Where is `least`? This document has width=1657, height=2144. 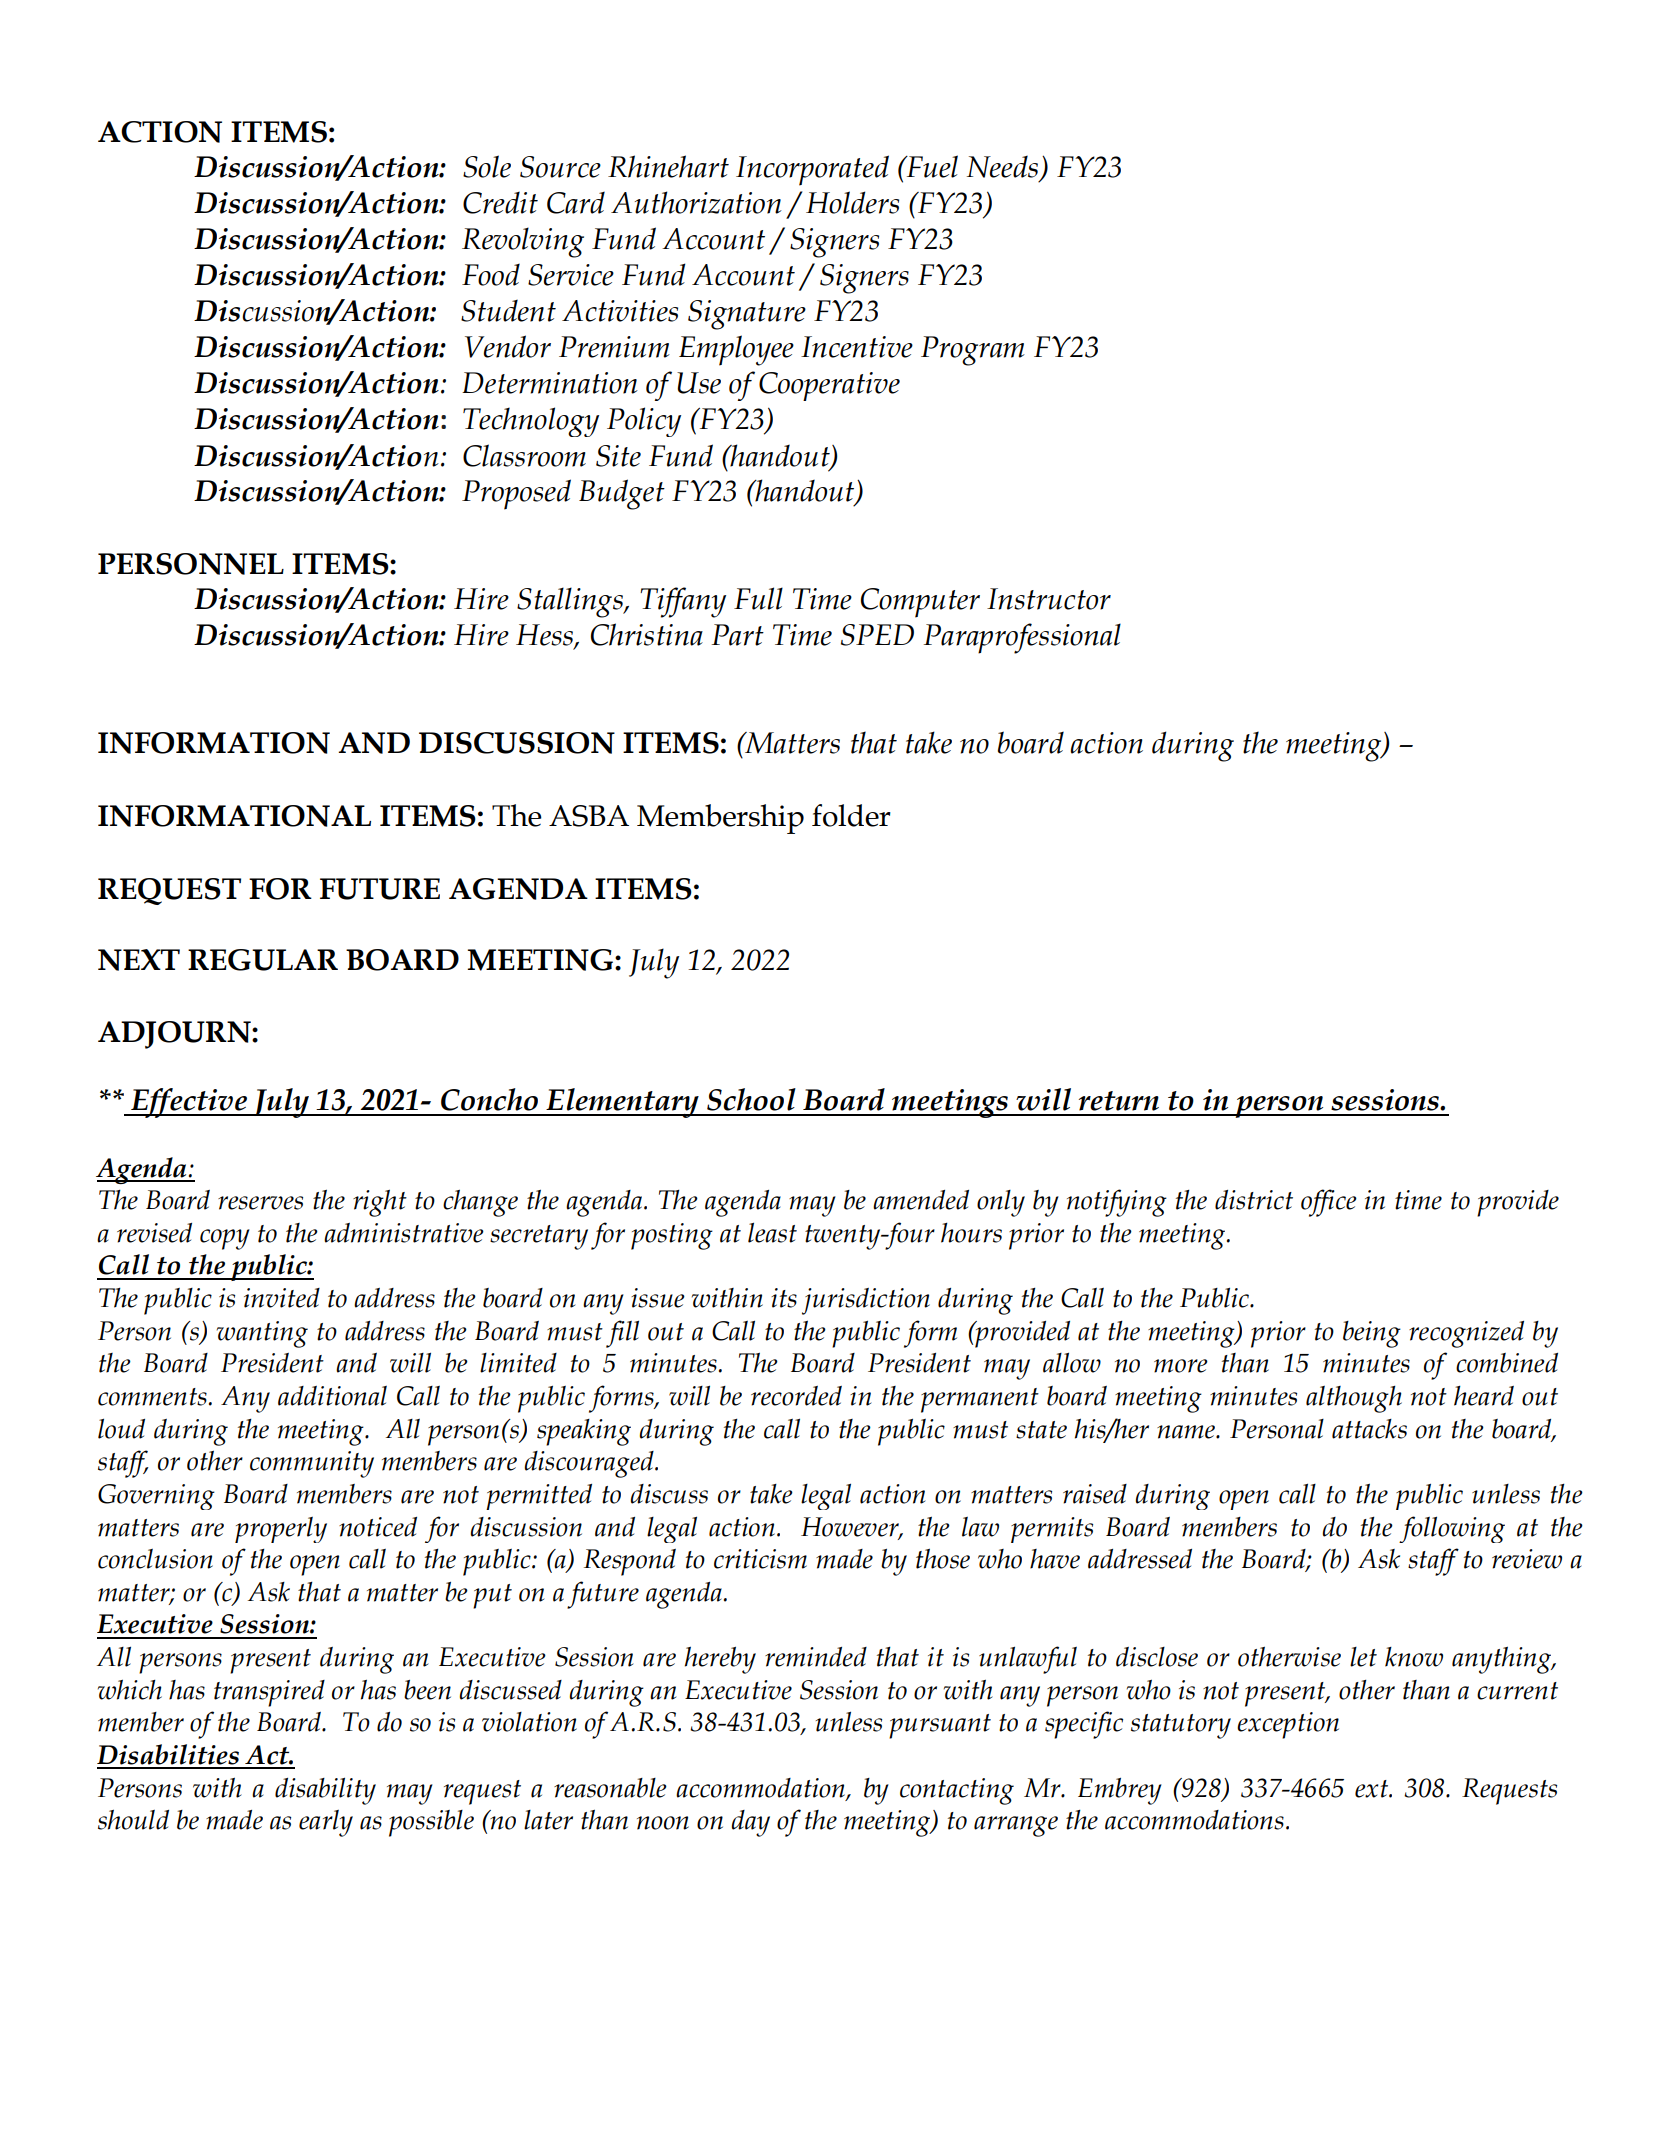
least is located at coordinates (772, 1232).
